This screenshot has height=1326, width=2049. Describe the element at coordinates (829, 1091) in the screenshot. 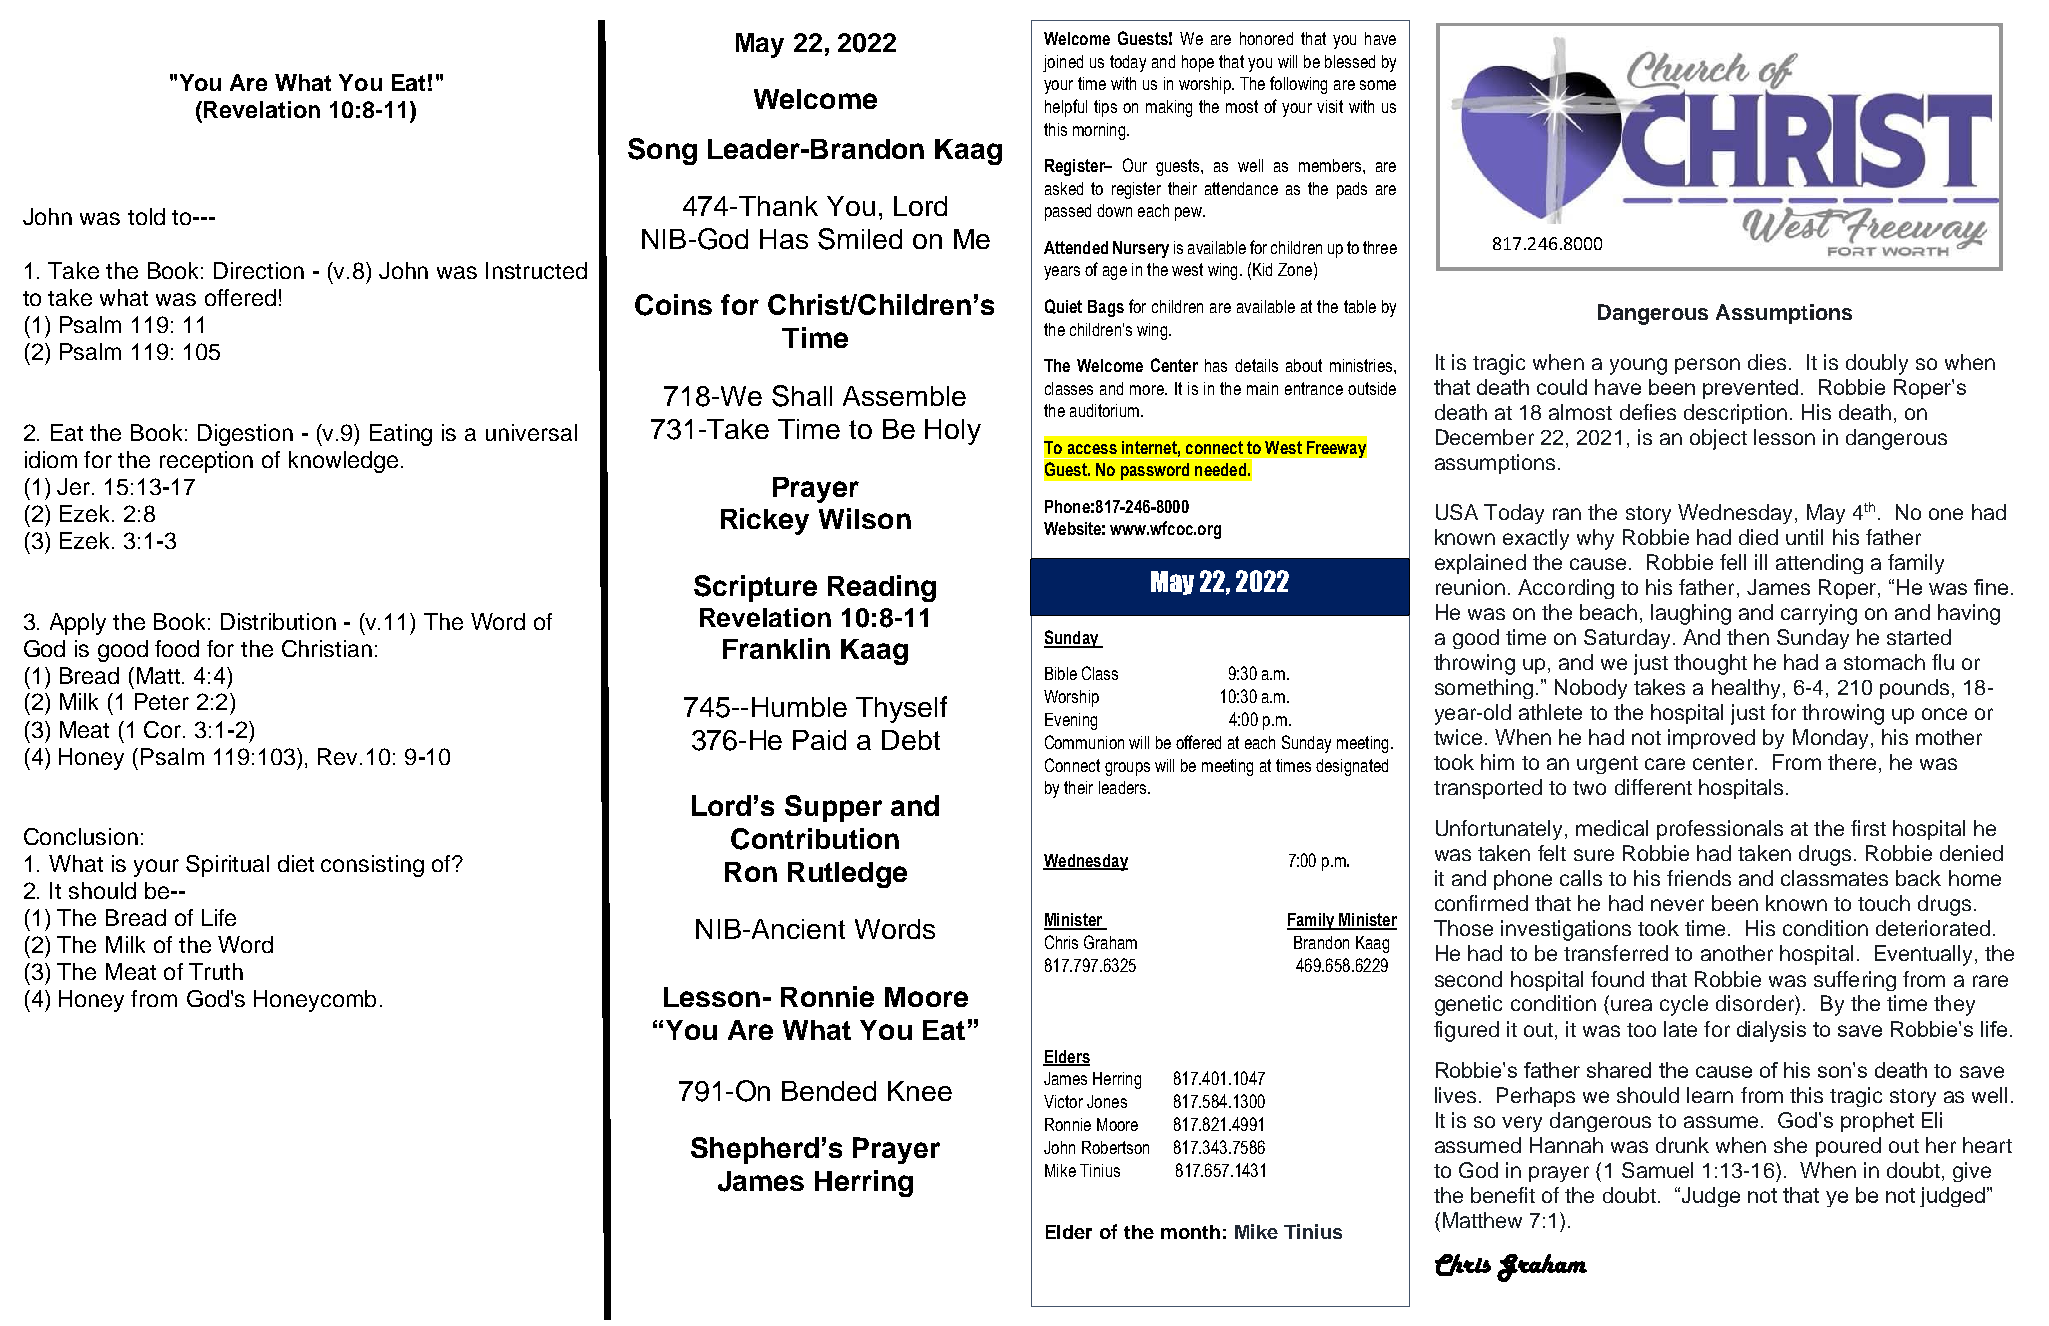

I see `Bended` at that location.
